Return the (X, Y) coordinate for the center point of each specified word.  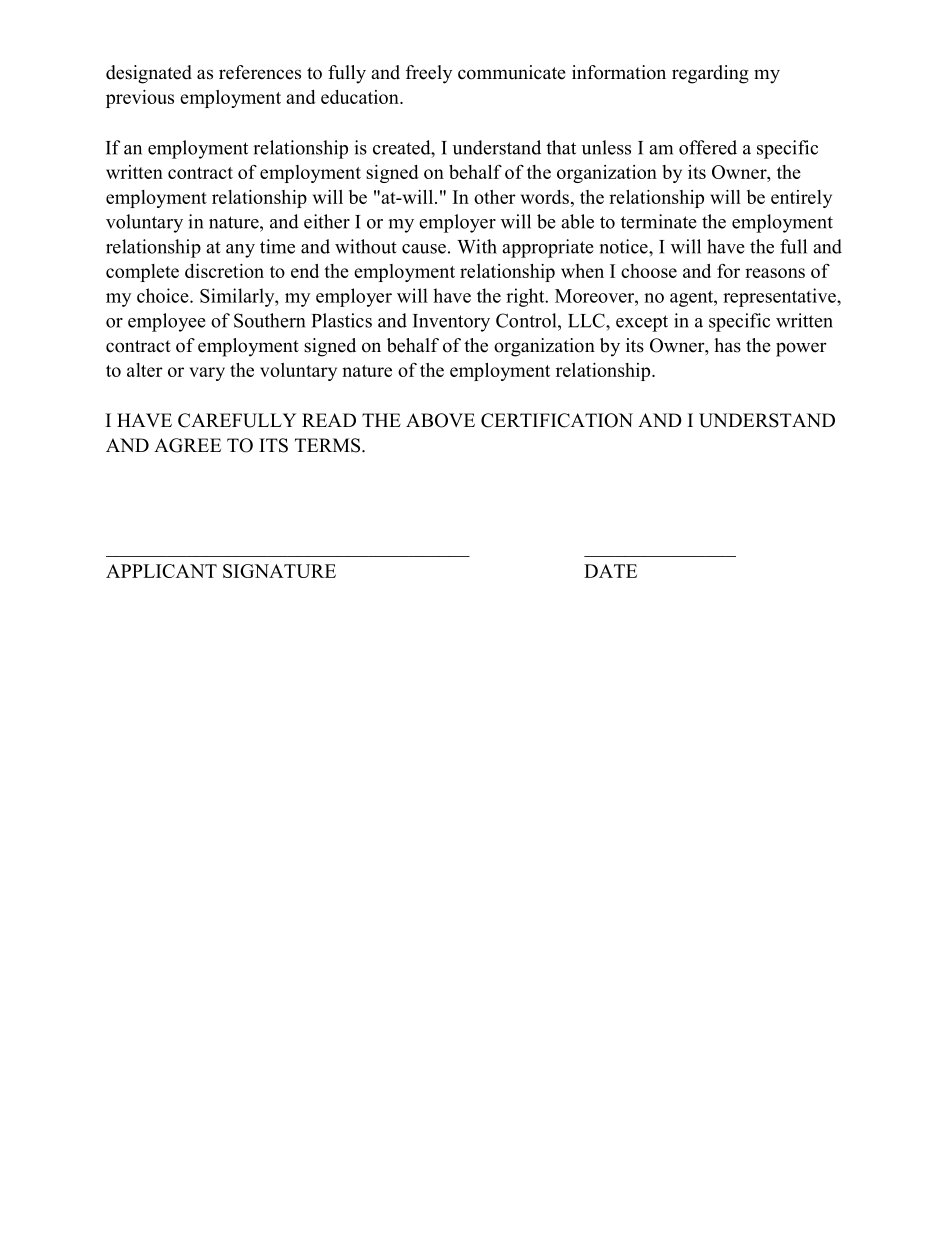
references (260, 72)
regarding (710, 74)
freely (429, 74)
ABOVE (440, 420)
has (727, 345)
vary (207, 374)
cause (424, 249)
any (240, 251)
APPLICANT (161, 571)
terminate (659, 221)
